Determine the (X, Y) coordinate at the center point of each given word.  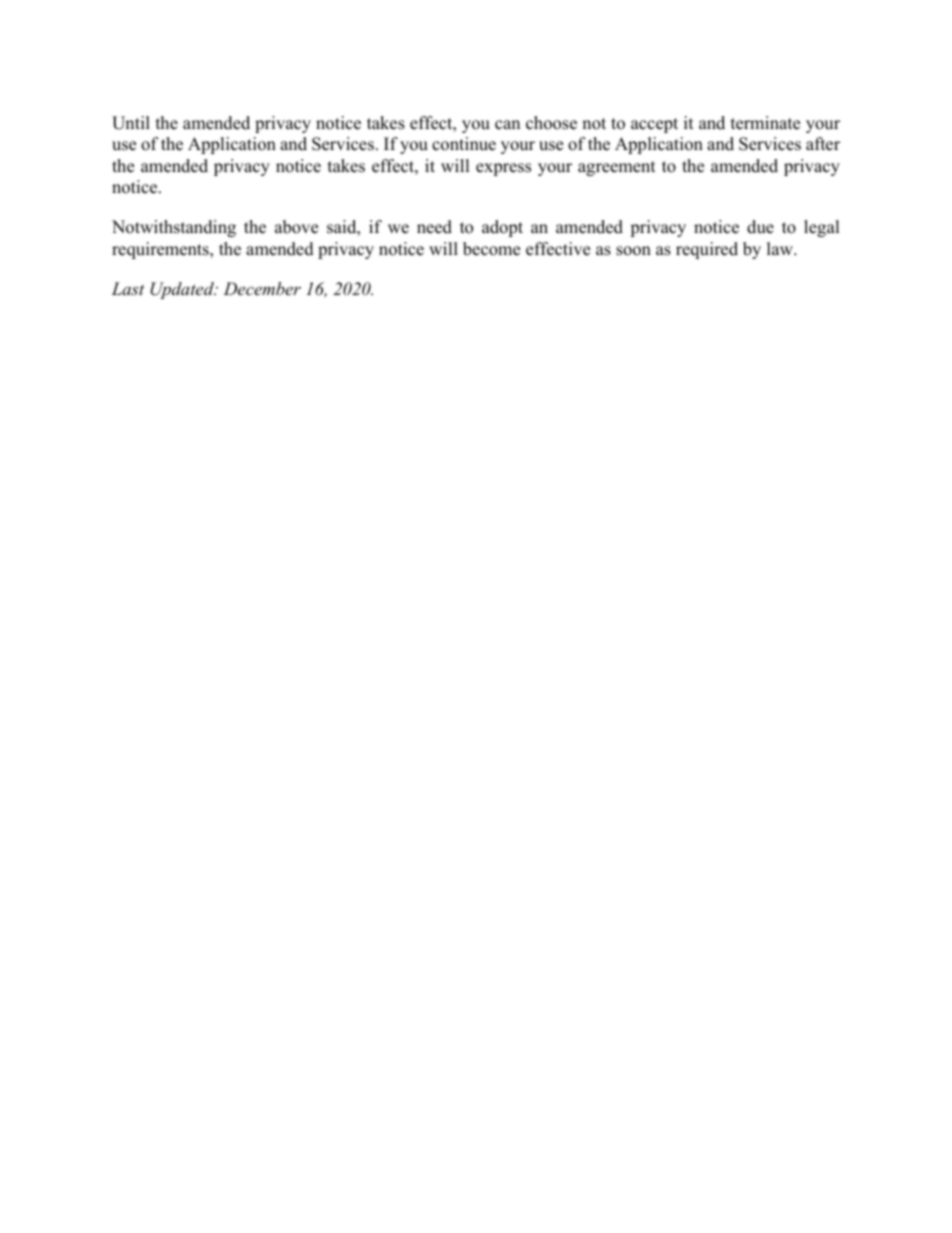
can (507, 125)
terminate (765, 123)
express (503, 169)
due (760, 227)
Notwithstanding (174, 228)
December (262, 288)
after (823, 144)
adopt (502, 228)
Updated (183, 290)
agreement (617, 168)
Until (131, 123)
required (707, 250)
